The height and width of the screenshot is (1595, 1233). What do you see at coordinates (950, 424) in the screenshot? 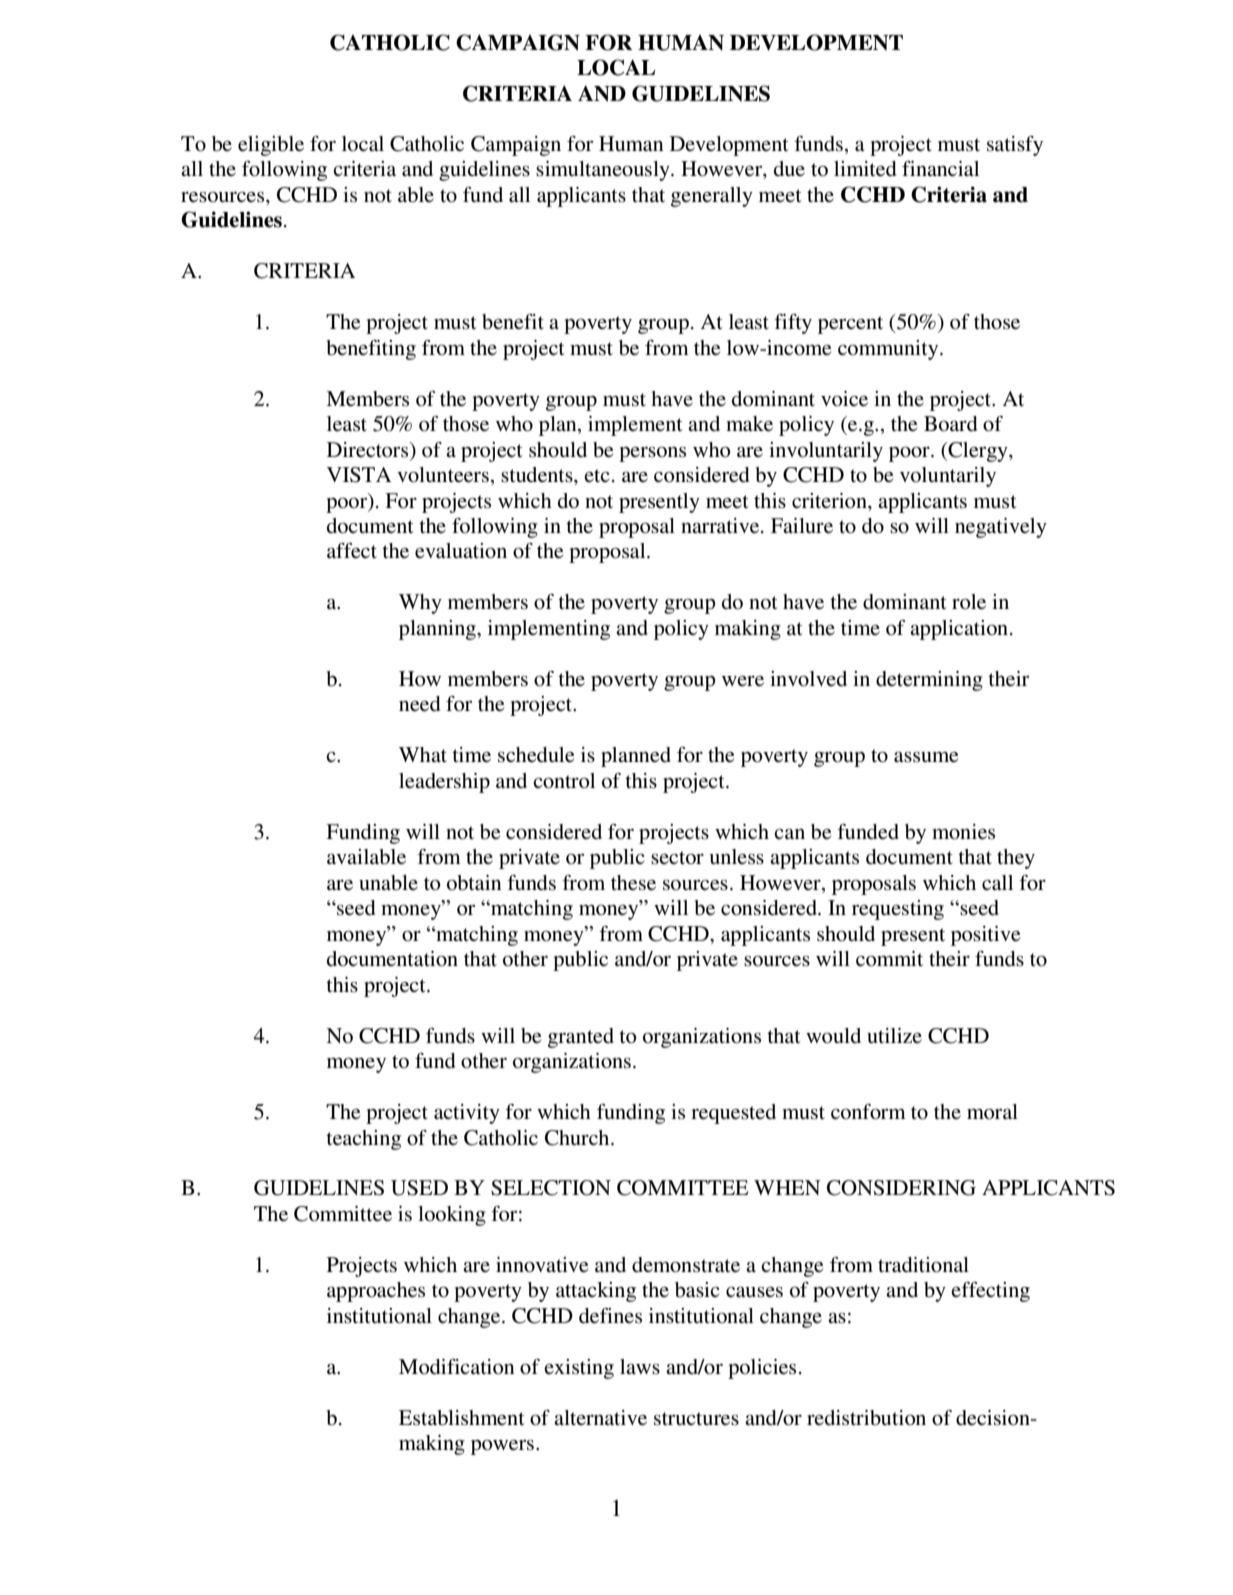
I see `Board` at bounding box center [950, 424].
